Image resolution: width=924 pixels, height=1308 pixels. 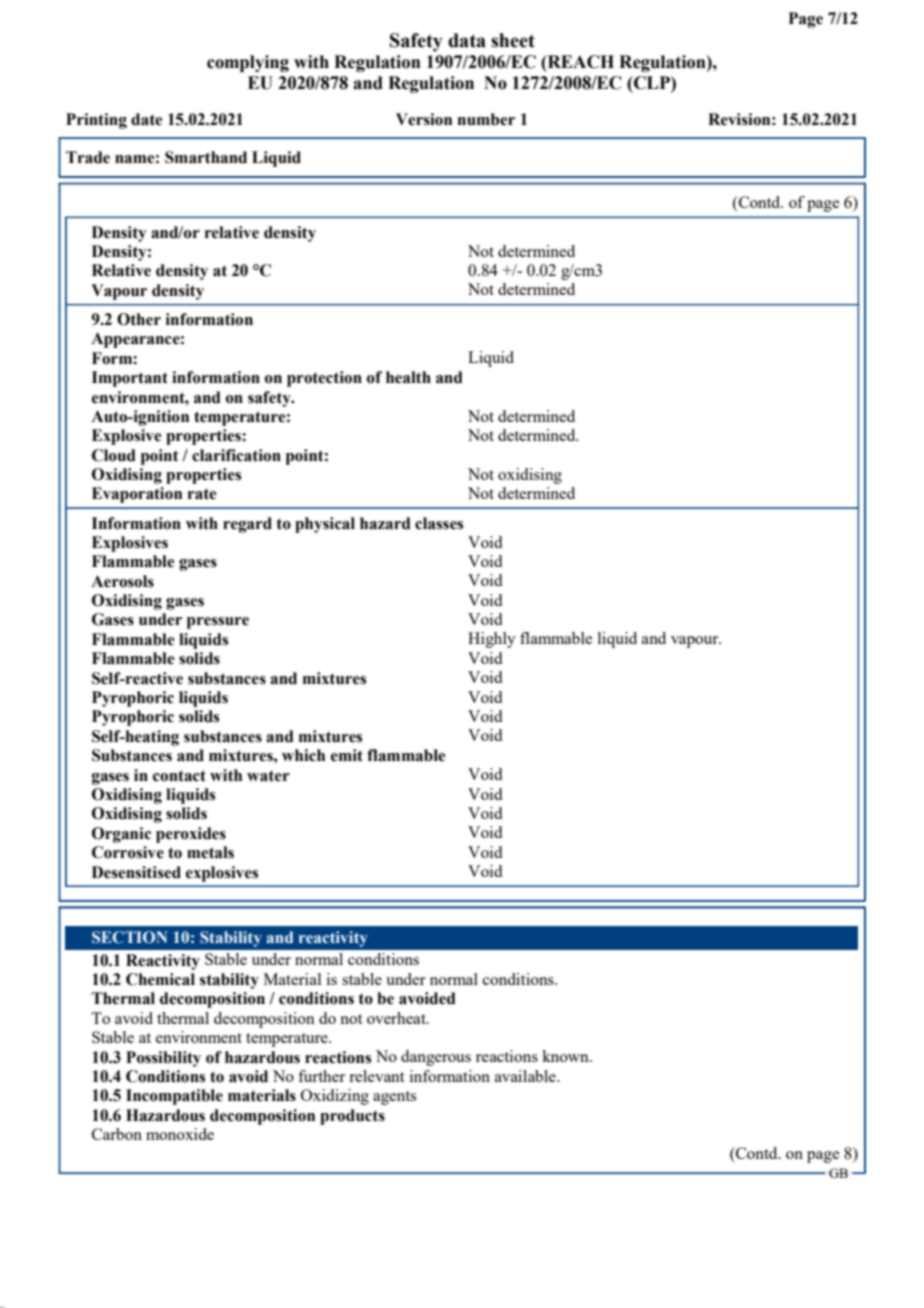 What do you see at coordinates (139, 319) in the screenshot?
I see `Other` at bounding box center [139, 319].
